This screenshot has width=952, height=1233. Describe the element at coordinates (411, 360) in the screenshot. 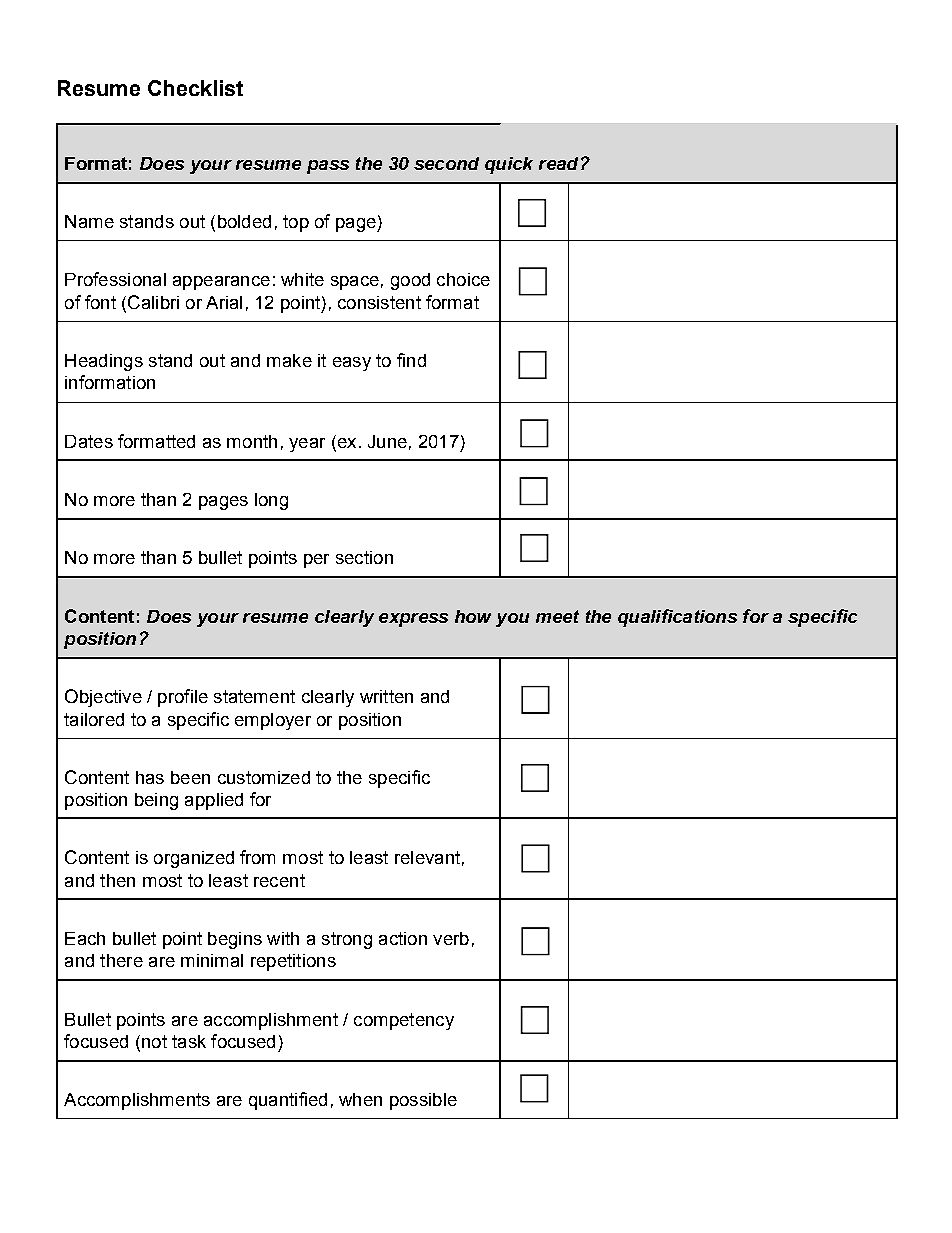

I see `find` at that location.
